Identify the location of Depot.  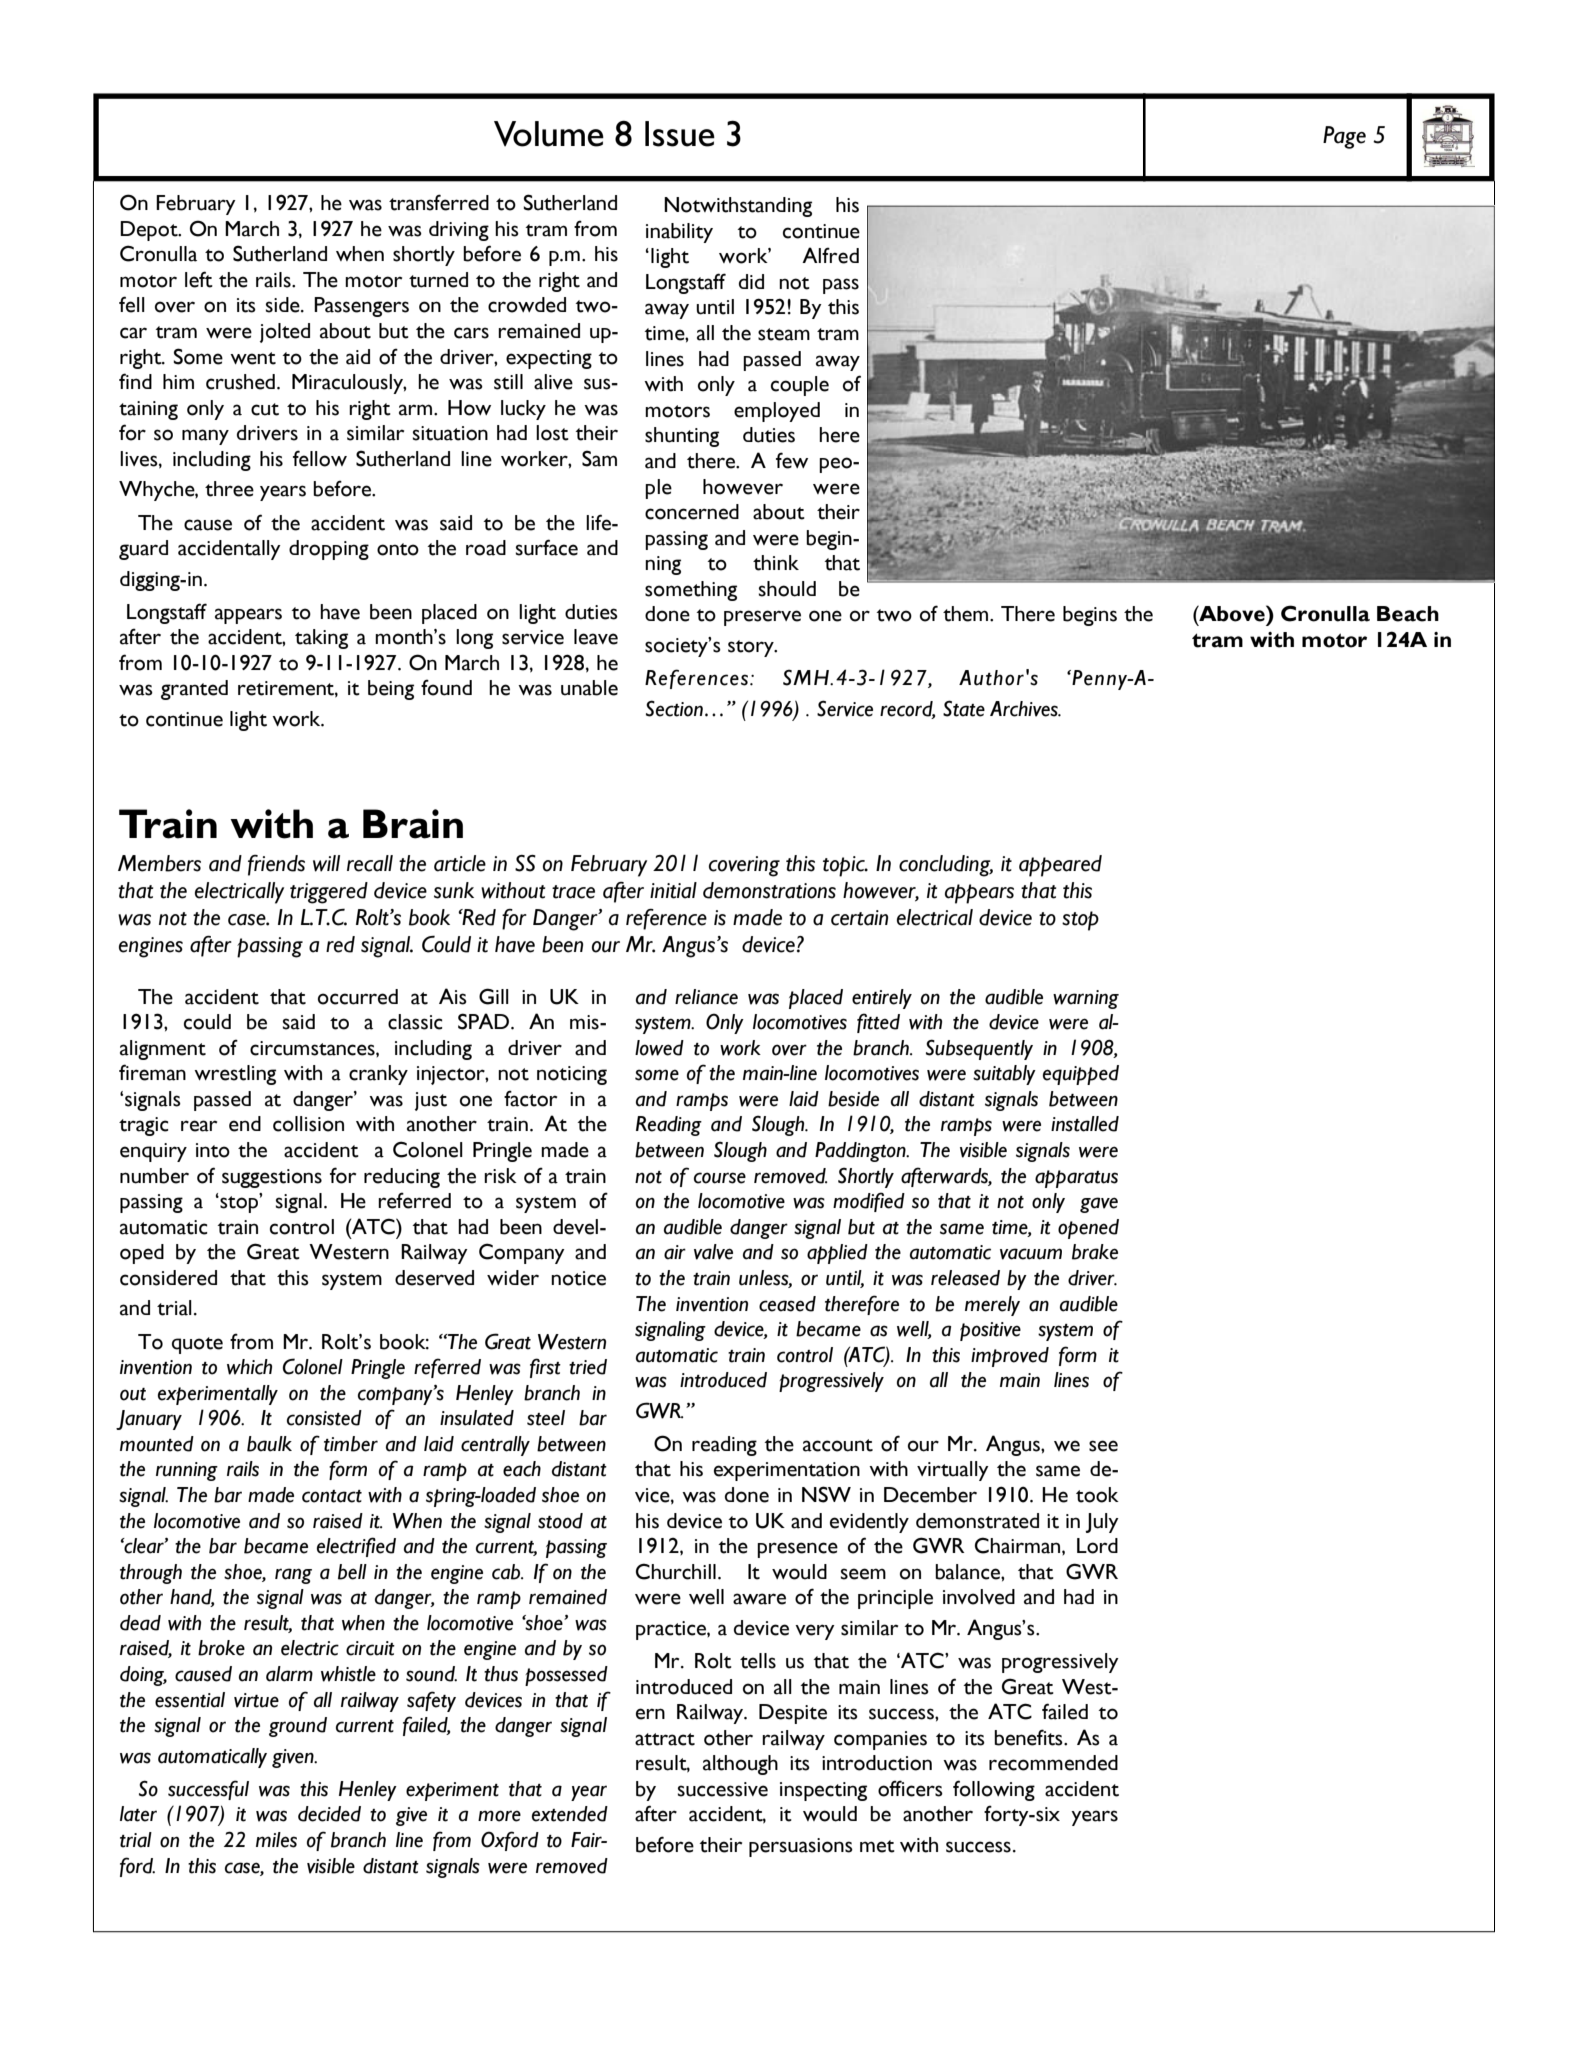
(150, 231).
